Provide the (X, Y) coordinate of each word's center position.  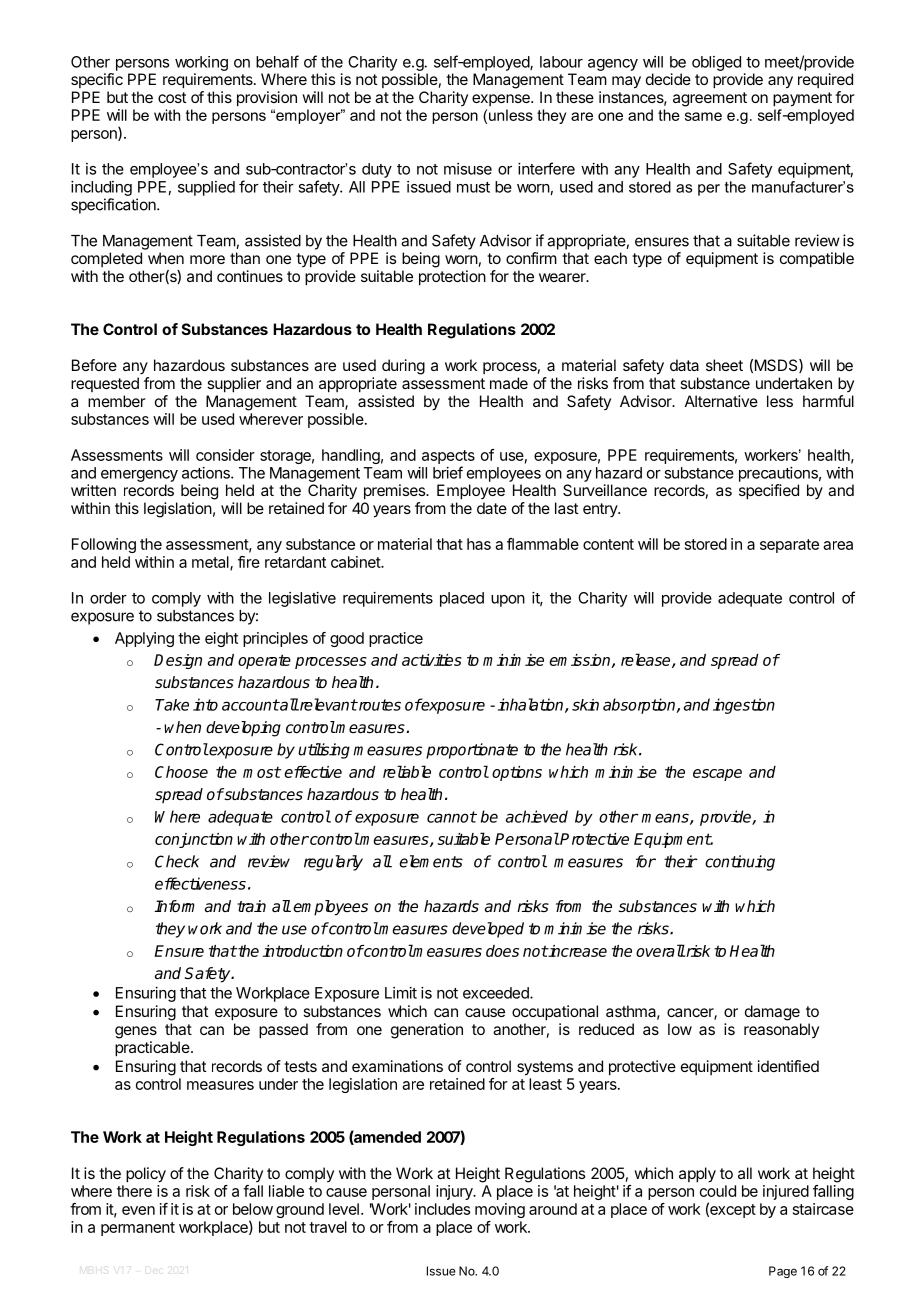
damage (772, 1013)
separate (789, 546)
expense (502, 100)
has (479, 544)
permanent (138, 1229)
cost (172, 97)
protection (452, 278)
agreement (710, 99)
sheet (724, 365)
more (207, 259)
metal (211, 563)
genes (136, 1032)
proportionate (472, 751)
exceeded (497, 993)
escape (717, 775)
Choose (181, 772)
